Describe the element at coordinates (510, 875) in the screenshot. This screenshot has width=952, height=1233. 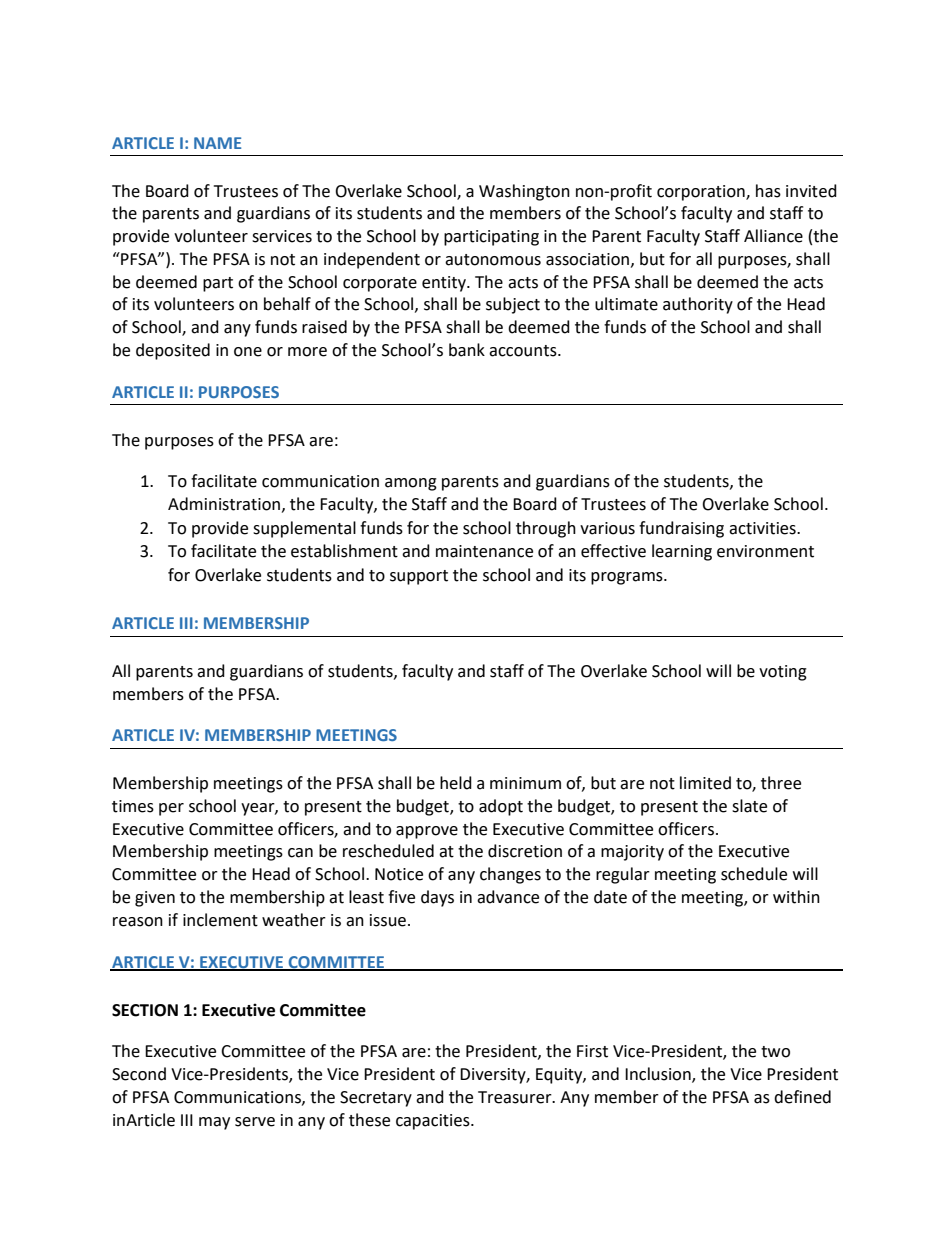
I see `changes` at that location.
